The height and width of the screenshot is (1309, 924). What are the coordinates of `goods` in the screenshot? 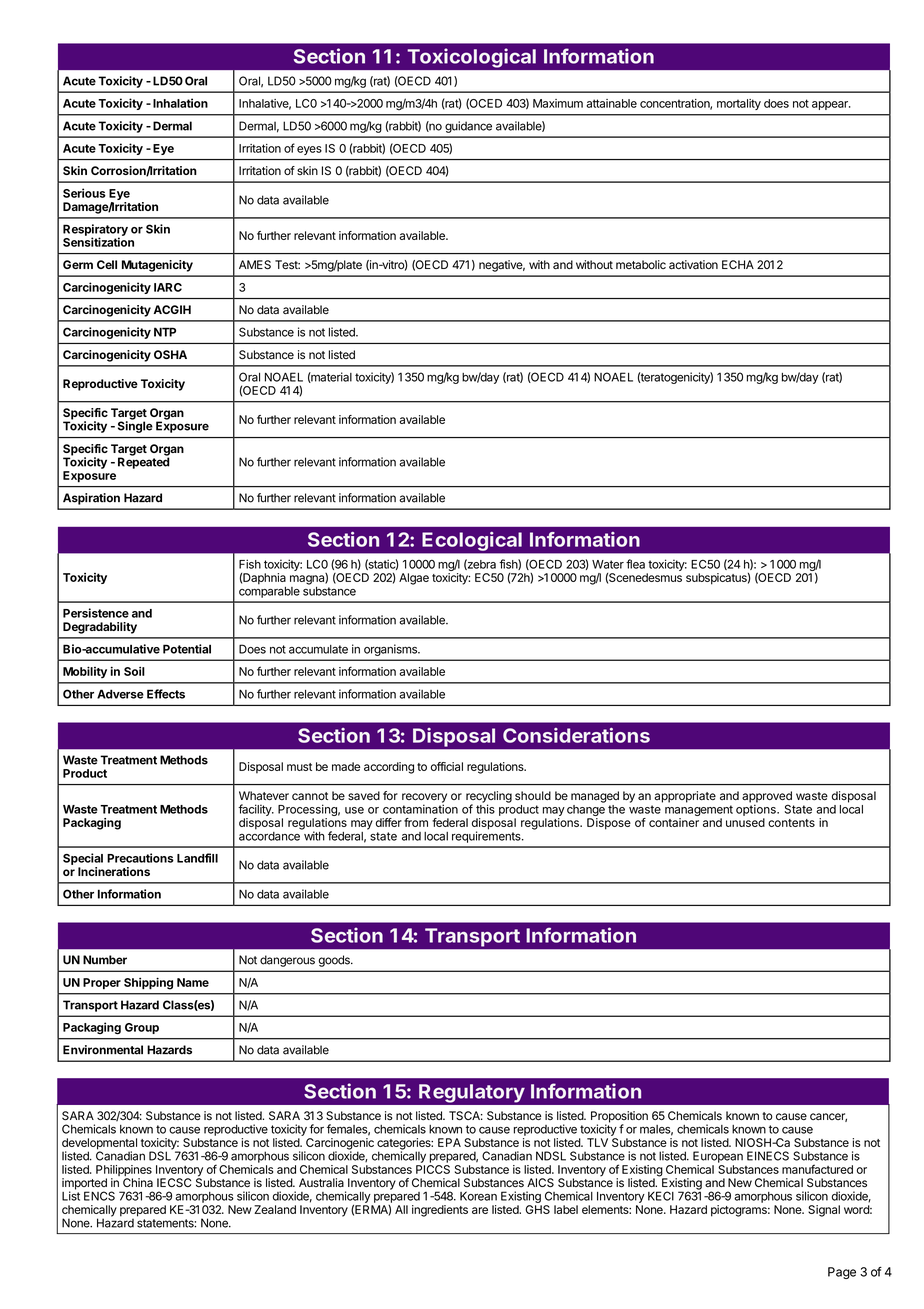 It's located at (335, 961).
